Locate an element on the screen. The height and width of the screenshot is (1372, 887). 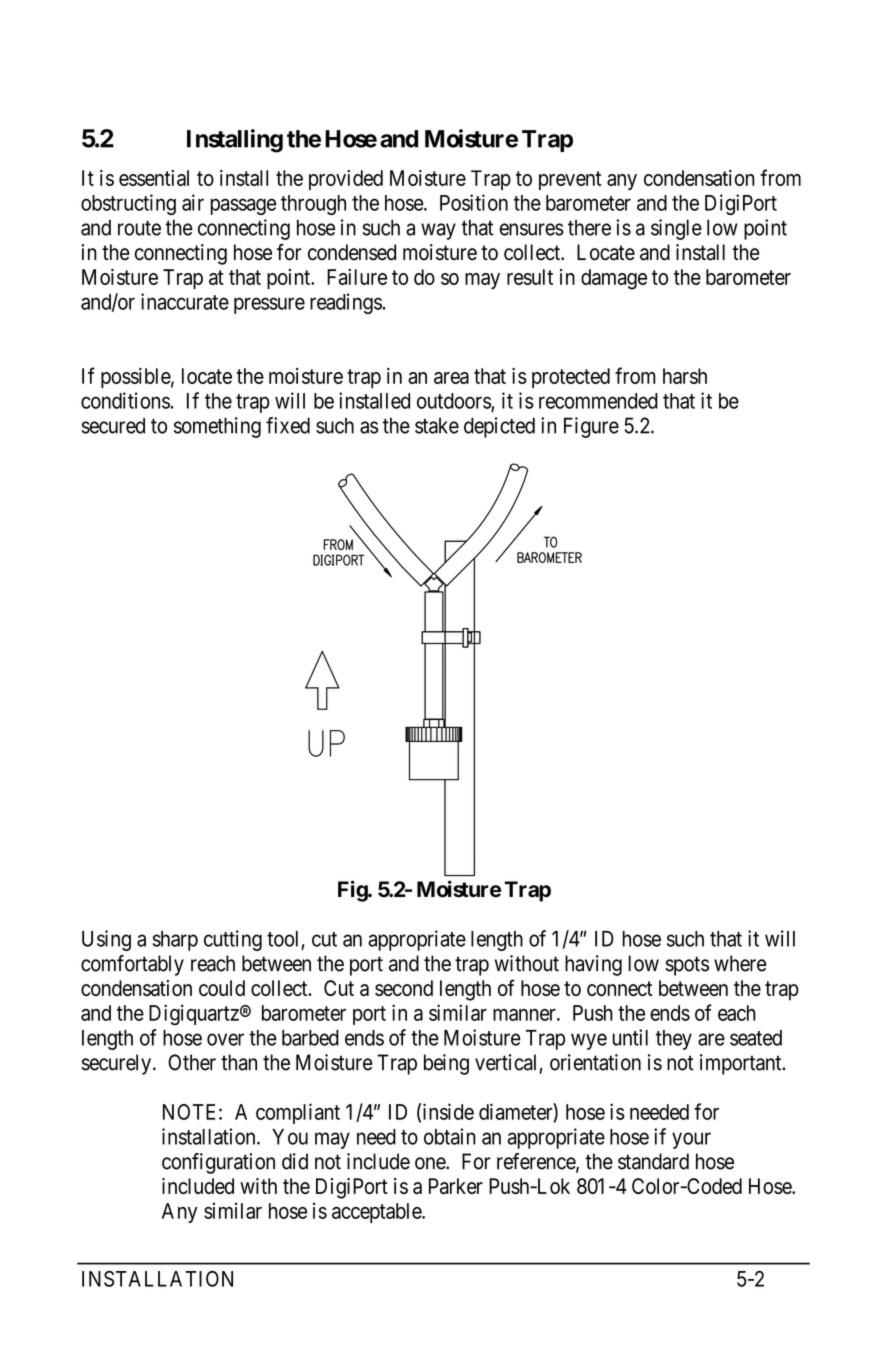
spots is located at coordinates (687, 966).
